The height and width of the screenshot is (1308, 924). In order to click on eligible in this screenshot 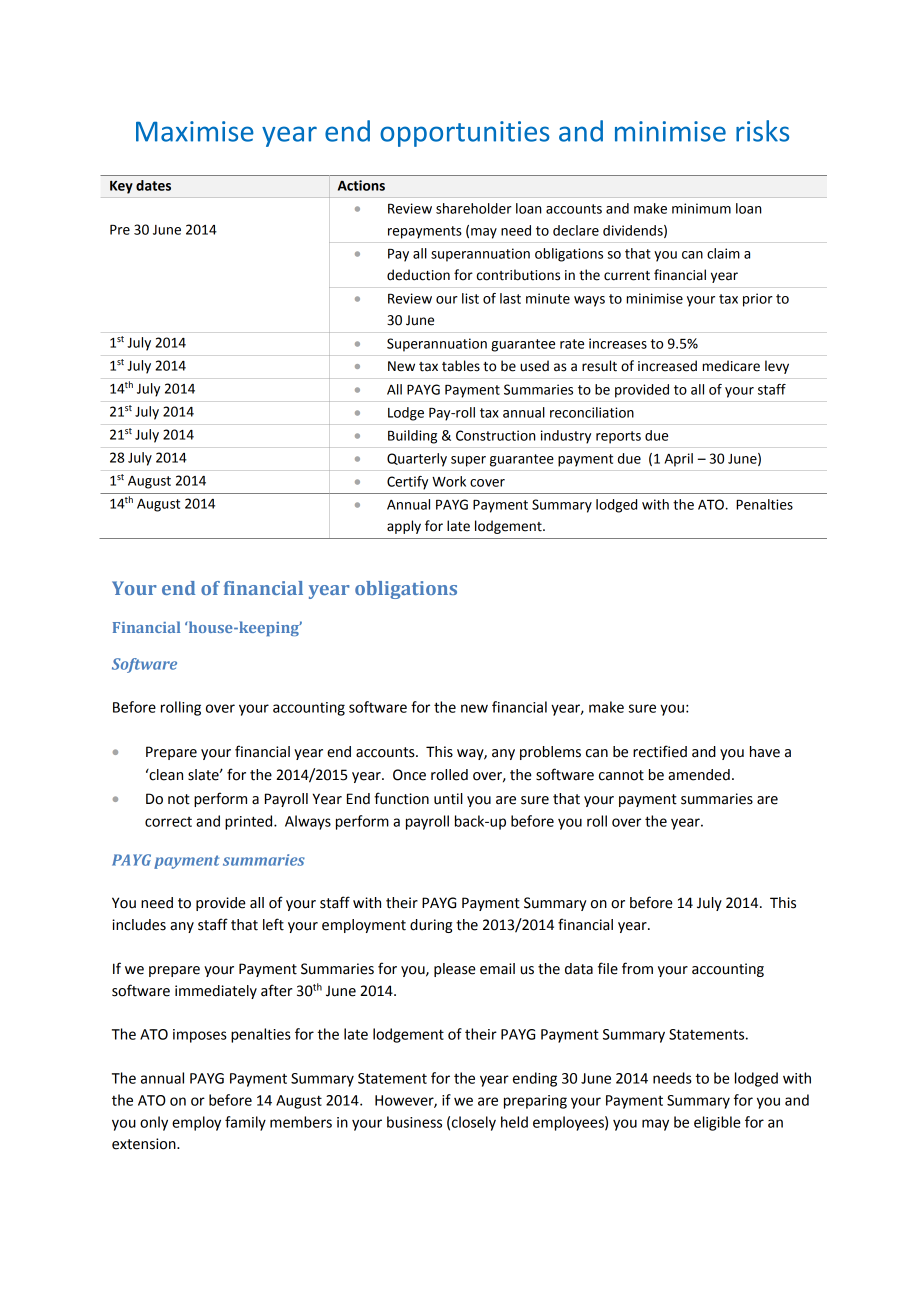, I will do `click(717, 1123)`.
